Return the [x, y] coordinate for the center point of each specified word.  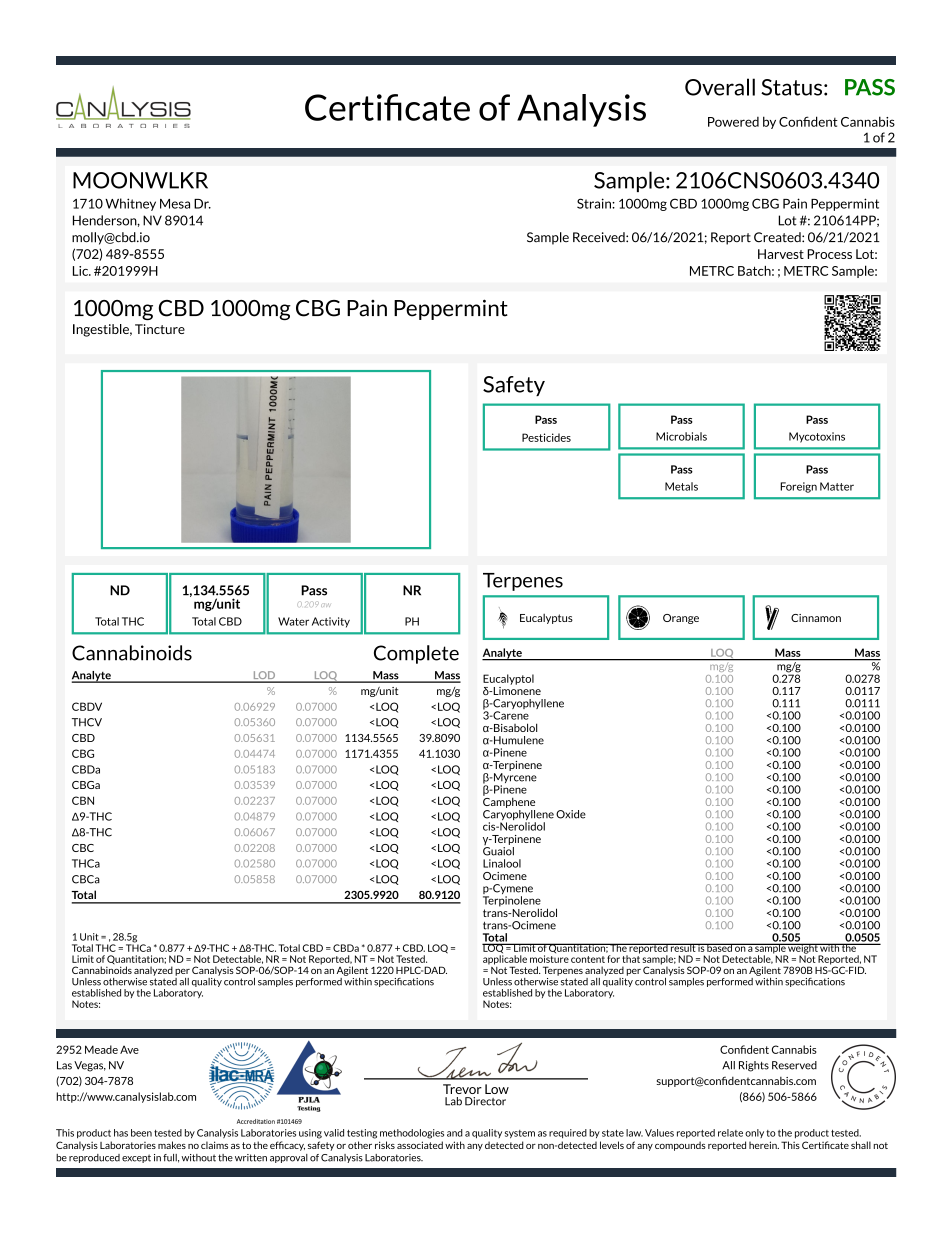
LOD [264, 676]
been [141, 1133]
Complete [416, 654]
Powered [733, 122]
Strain [595, 203]
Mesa [175, 204]
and [455, 1133]
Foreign [798, 487]
